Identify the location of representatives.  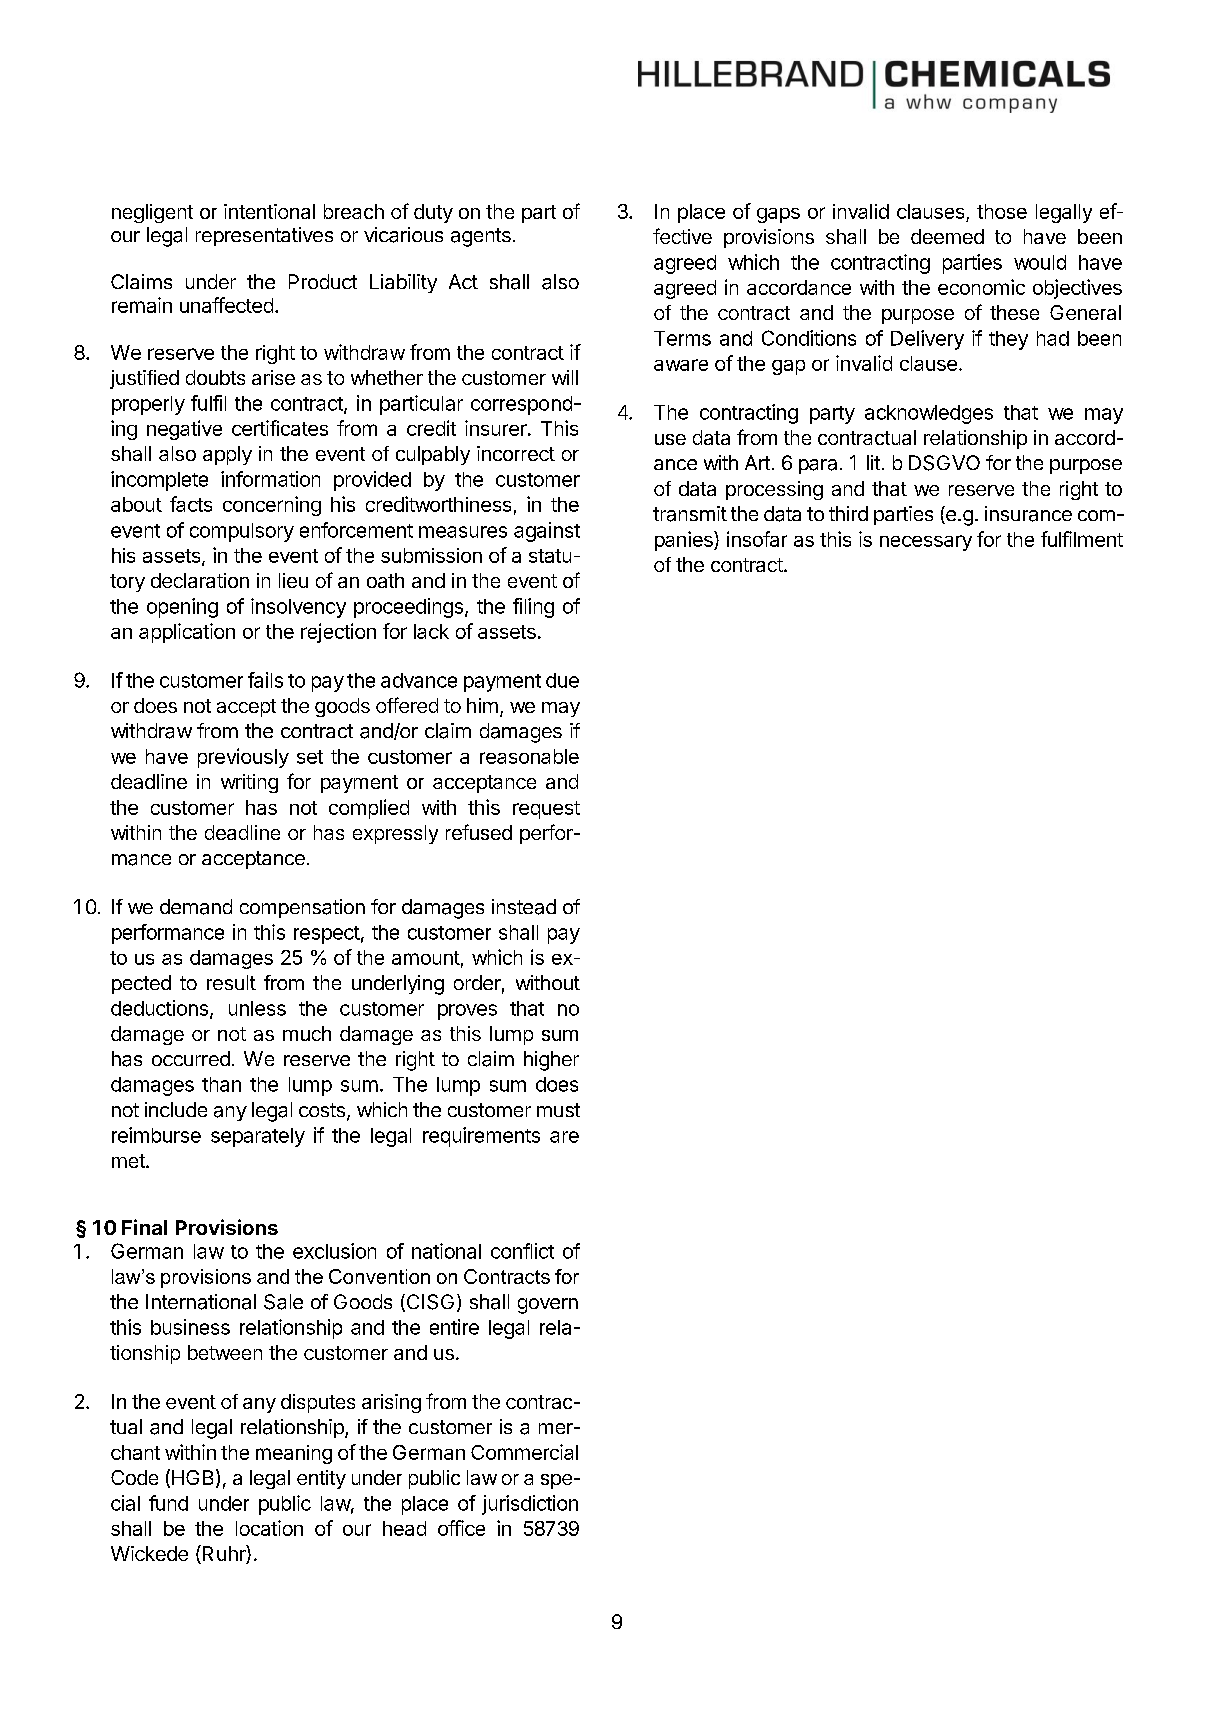
(264, 236).
